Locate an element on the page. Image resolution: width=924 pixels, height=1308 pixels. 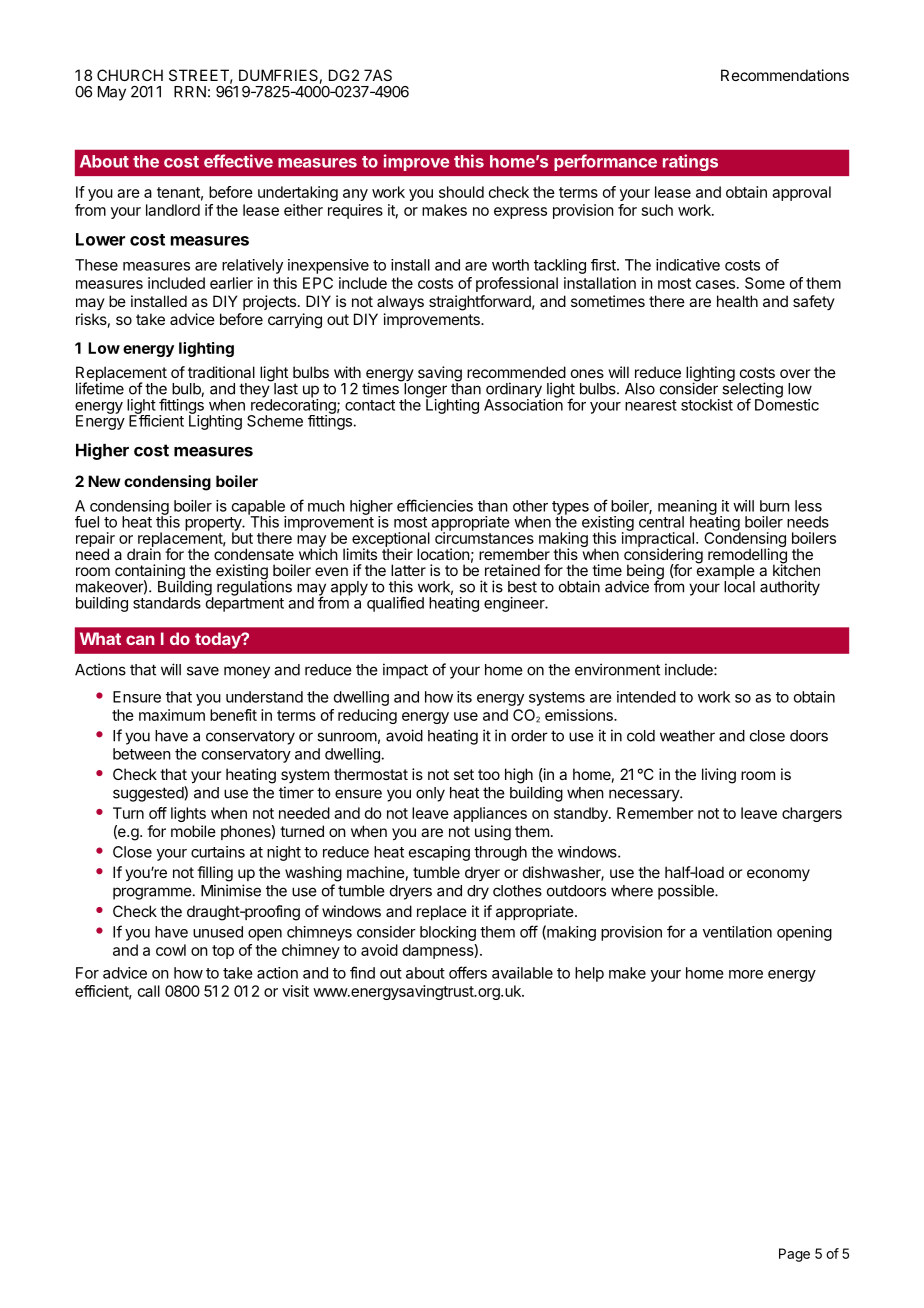
Recommendations is located at coordinates (785, 75).
